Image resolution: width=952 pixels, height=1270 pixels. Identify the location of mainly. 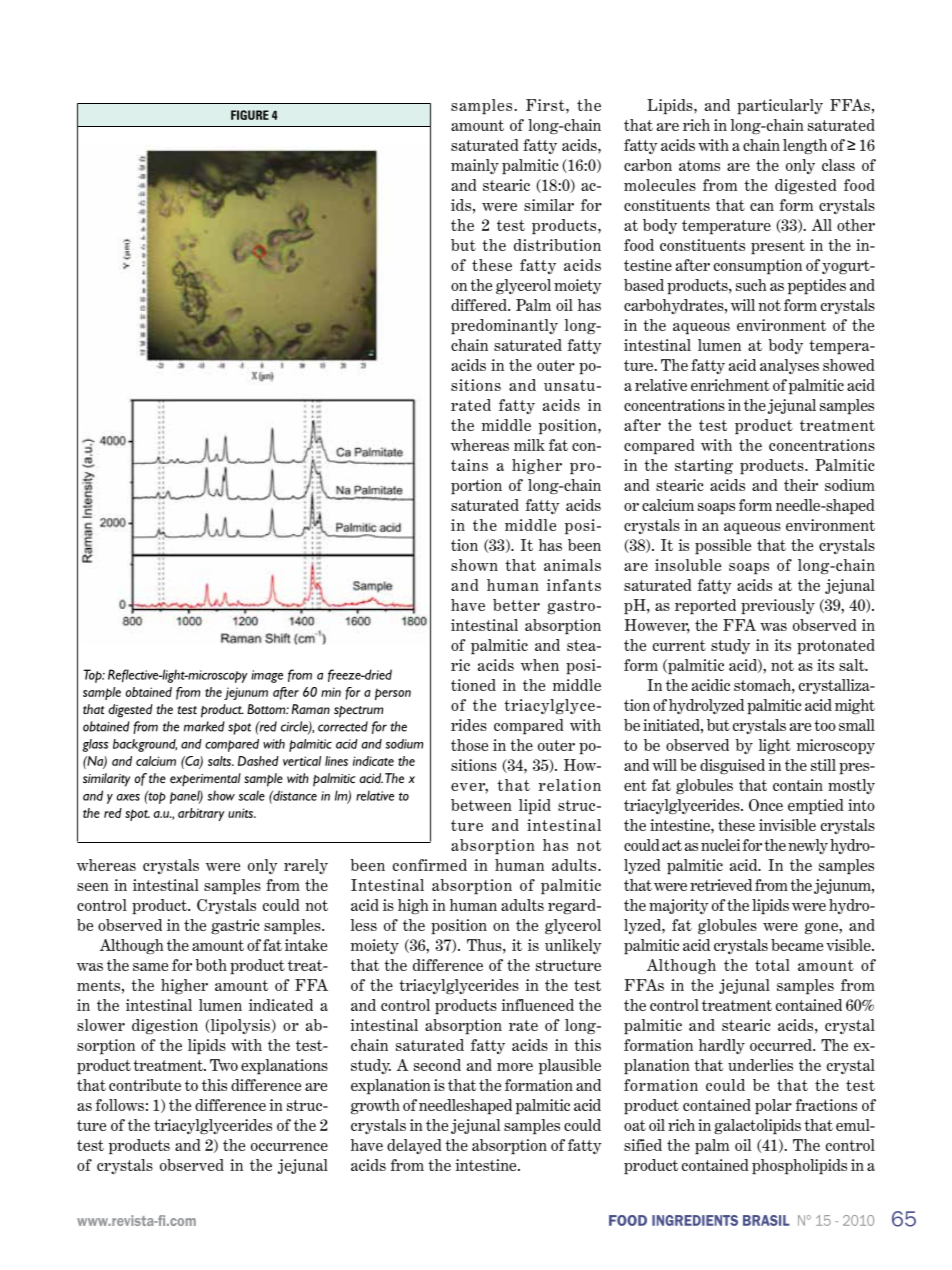
(475, 166).
